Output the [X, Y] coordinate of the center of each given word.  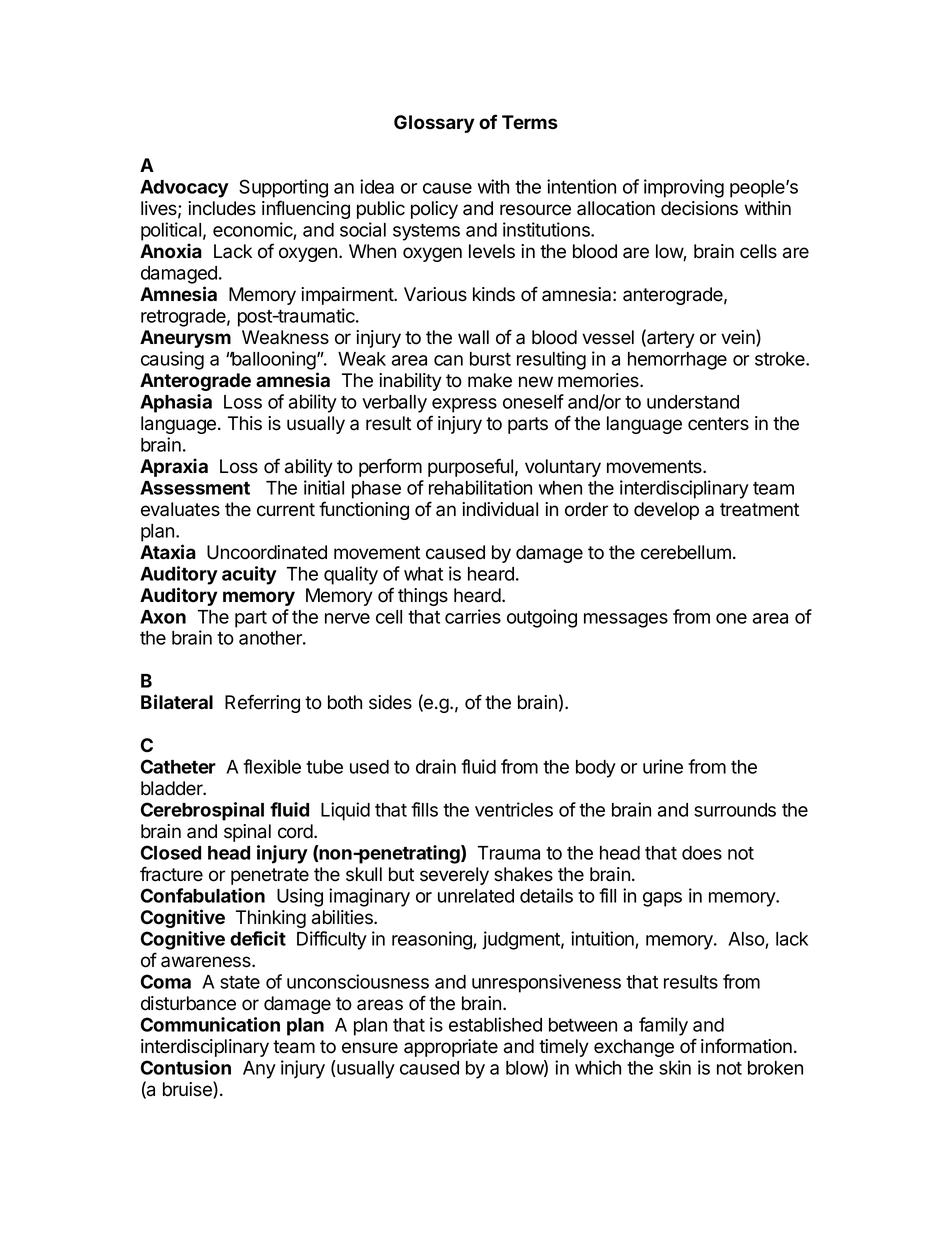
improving [684, 188]
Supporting [283, 188]
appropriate [451, 1048]
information [746, 1046]
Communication [210, 1024]
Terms [530, 122]
